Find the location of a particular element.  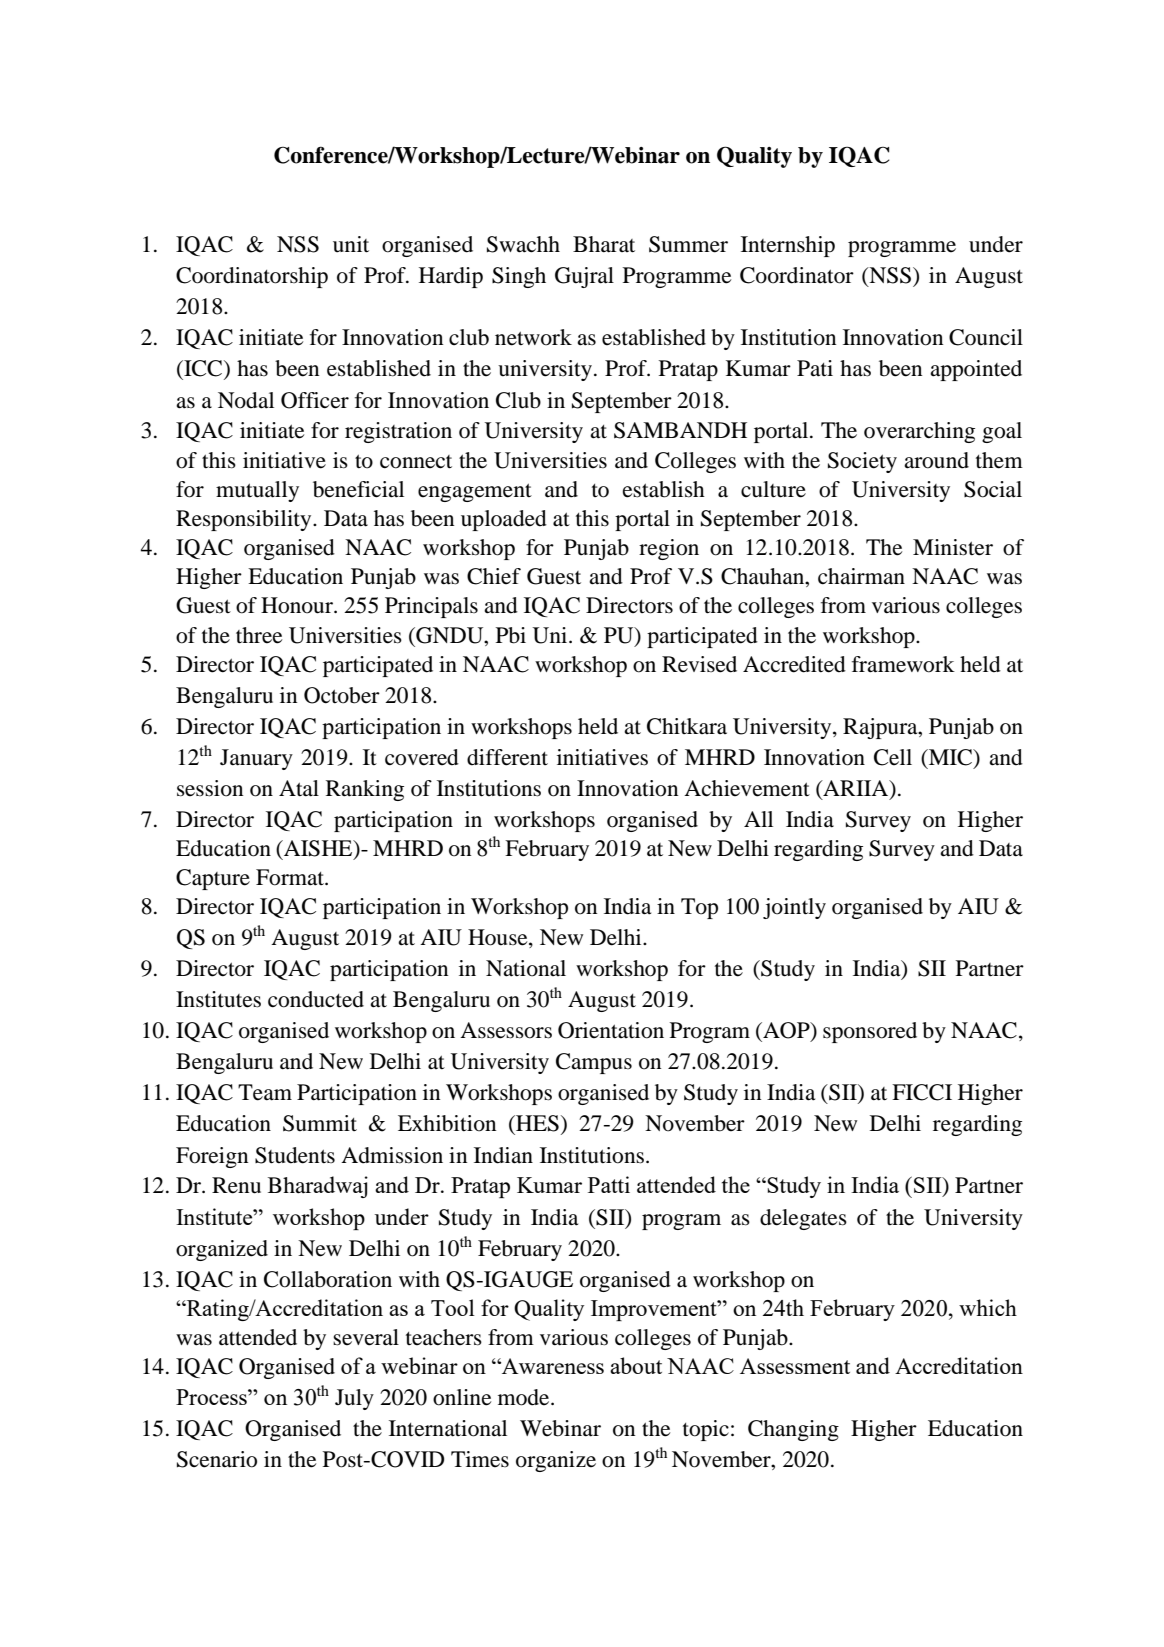

Changing is located at coordinates (793, 1430).
